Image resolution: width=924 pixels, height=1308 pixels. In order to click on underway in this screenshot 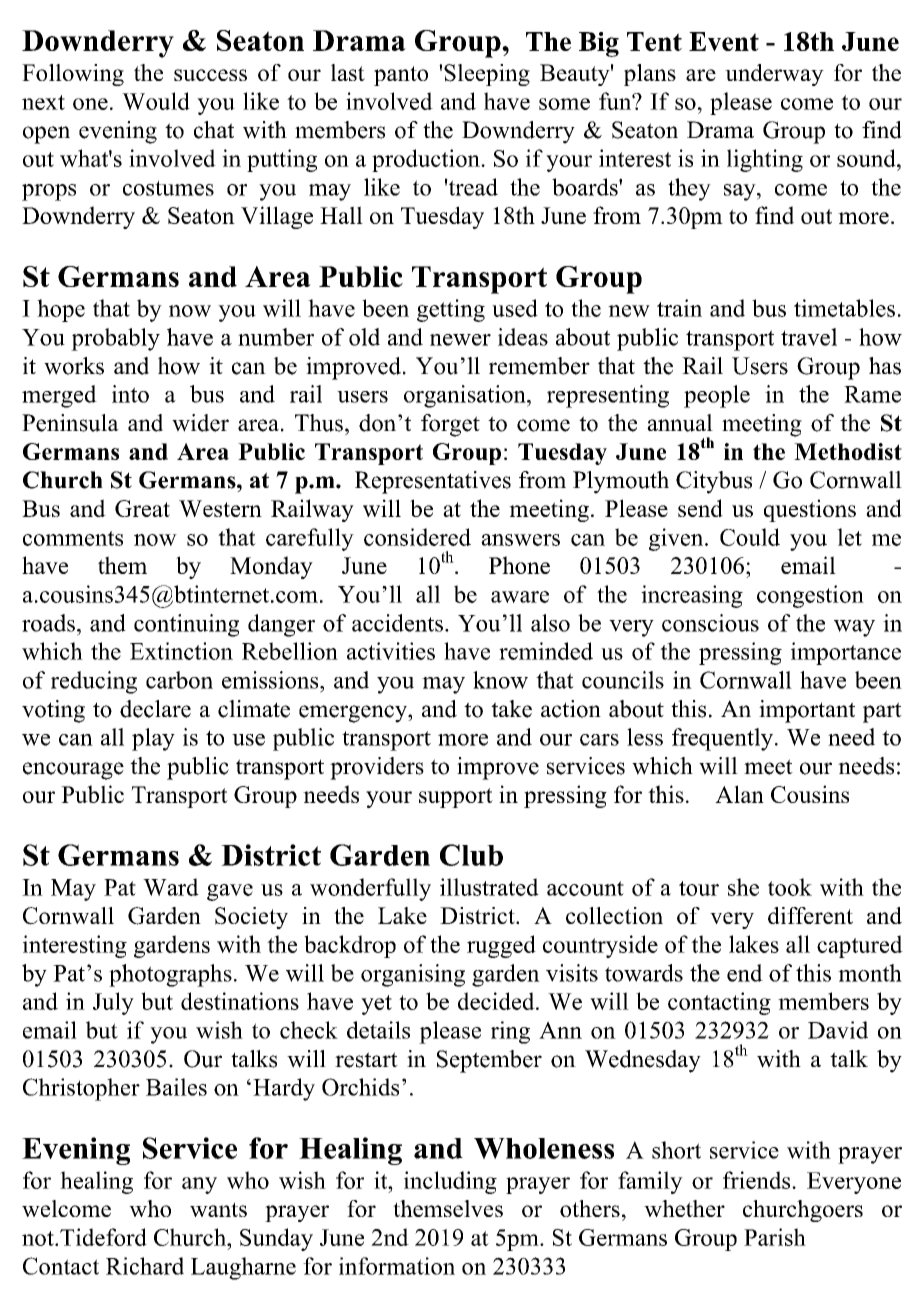, I will do `click(774, 75)`.
